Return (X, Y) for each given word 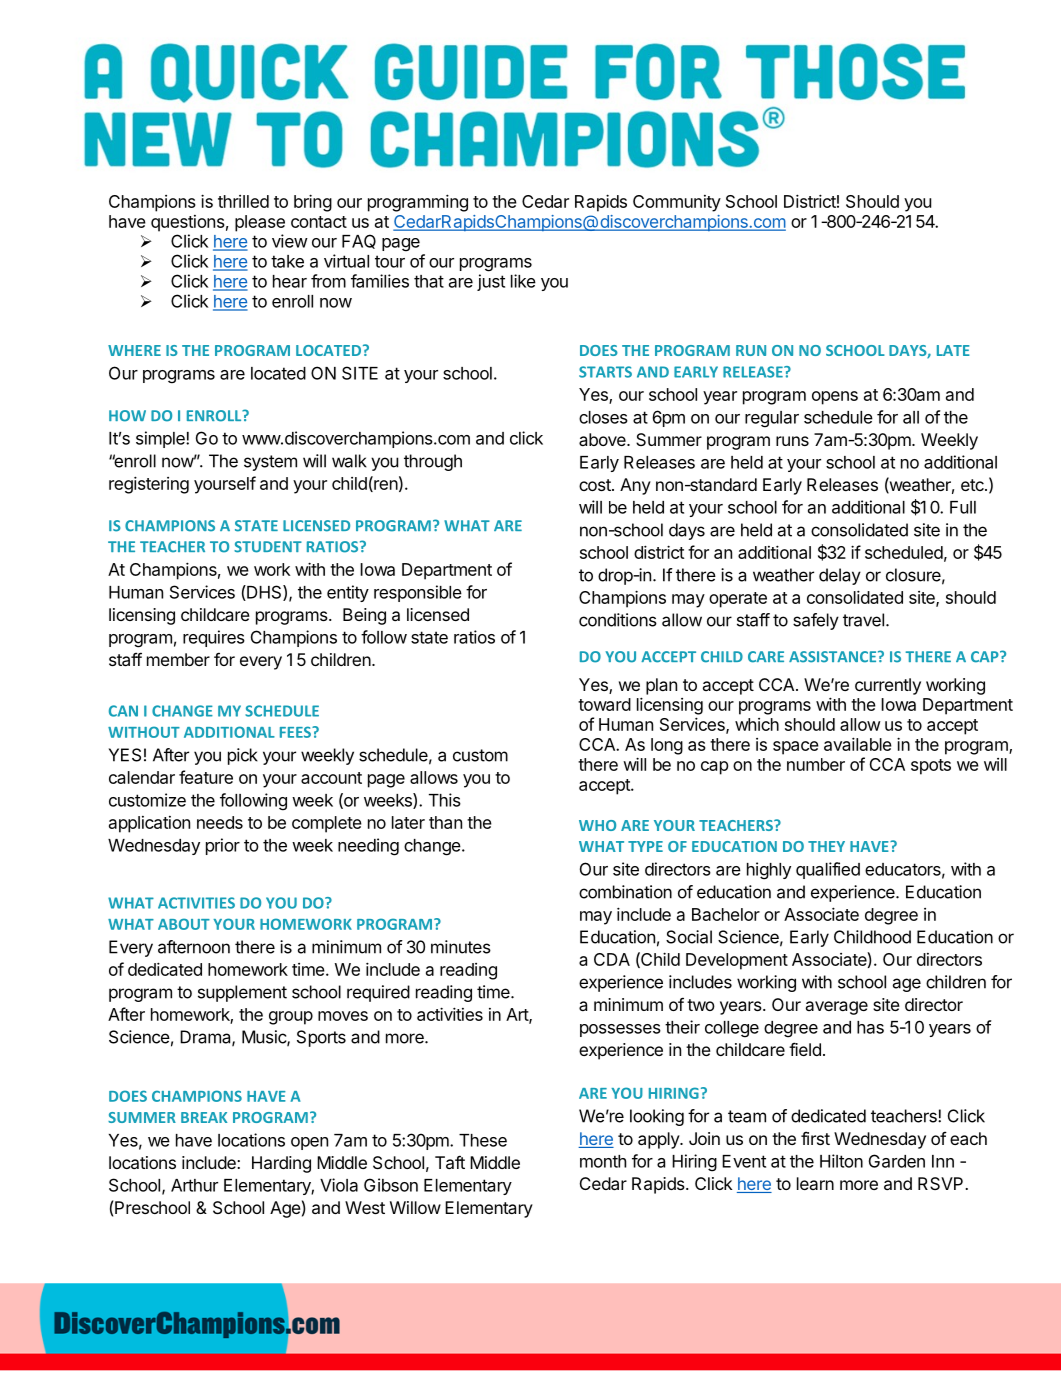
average (837, 1008)
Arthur (194, 1185)
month (603, 1161)
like (523, 281)
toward (604, 704)
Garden (897, 1161)
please (260, 223)
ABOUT (184, 924)
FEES (296, 732)
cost (596, 485)
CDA (612, 959)
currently (888, 686)
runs (792, 441)
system (270, 463)
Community (677, 203)
